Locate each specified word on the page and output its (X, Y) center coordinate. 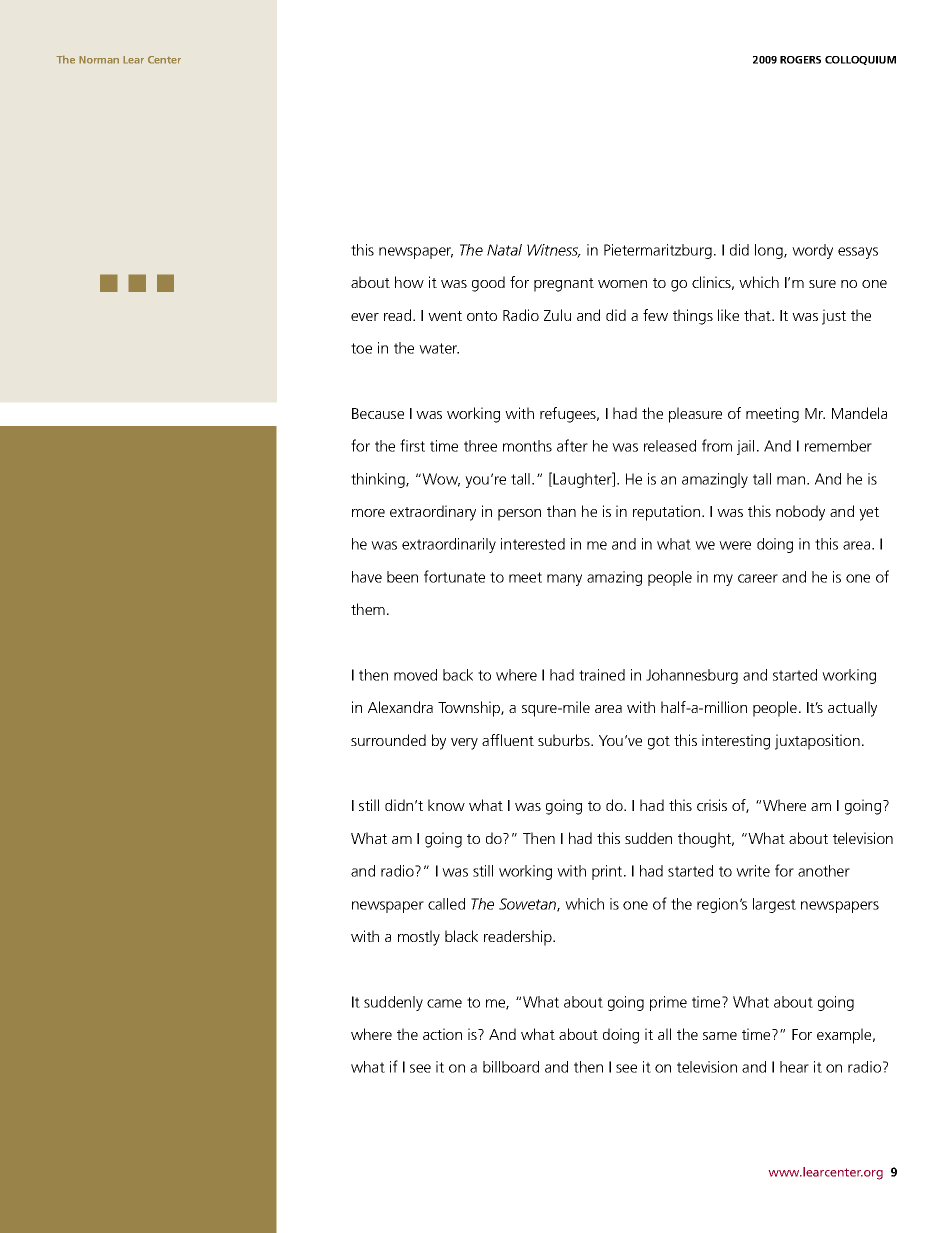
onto (482, 316)
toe (361, 348)
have (367, 577)
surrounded (388, 740)
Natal (504, 250)
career (758, 578)
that (758, 315)
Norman (99, 60)
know (446, 805)
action (442, 1034)
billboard (511, 1067)
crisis (712, 805)
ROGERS (800, 60)
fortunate (454, 576)
